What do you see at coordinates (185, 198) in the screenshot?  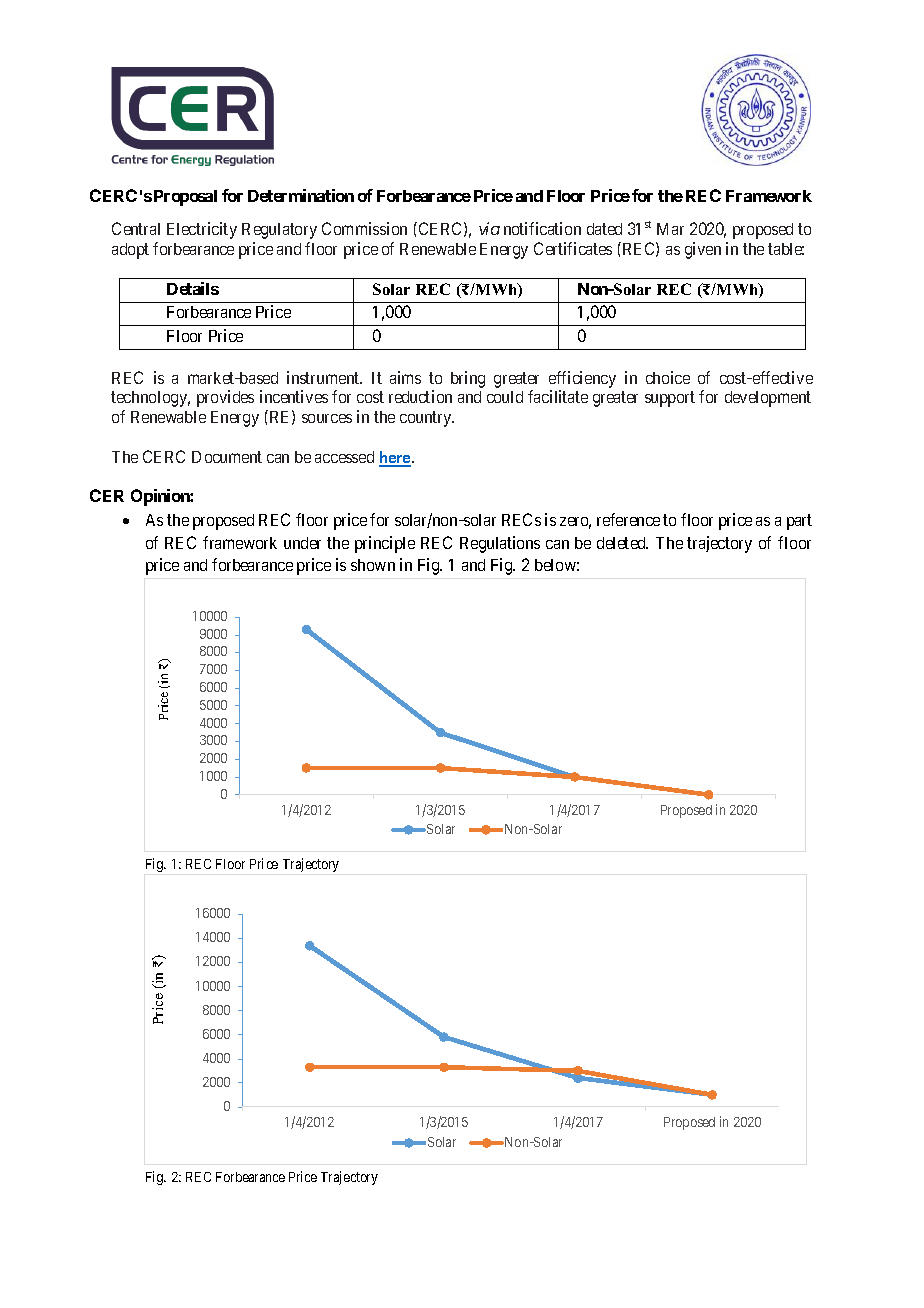 I see `Proposal` at bounding box center [185, 198].
